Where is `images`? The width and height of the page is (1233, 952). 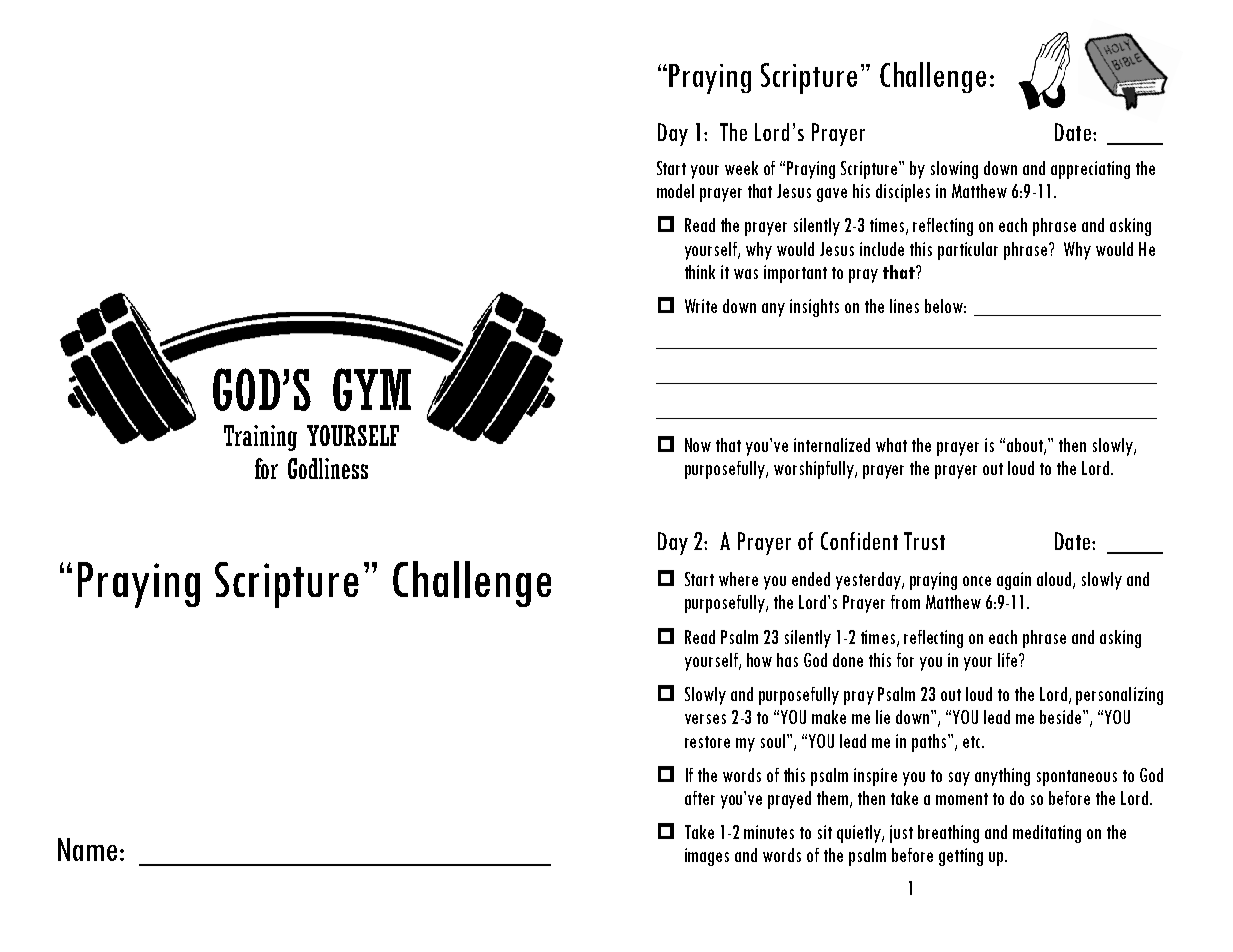 images is located at coordinates (707, 857).
